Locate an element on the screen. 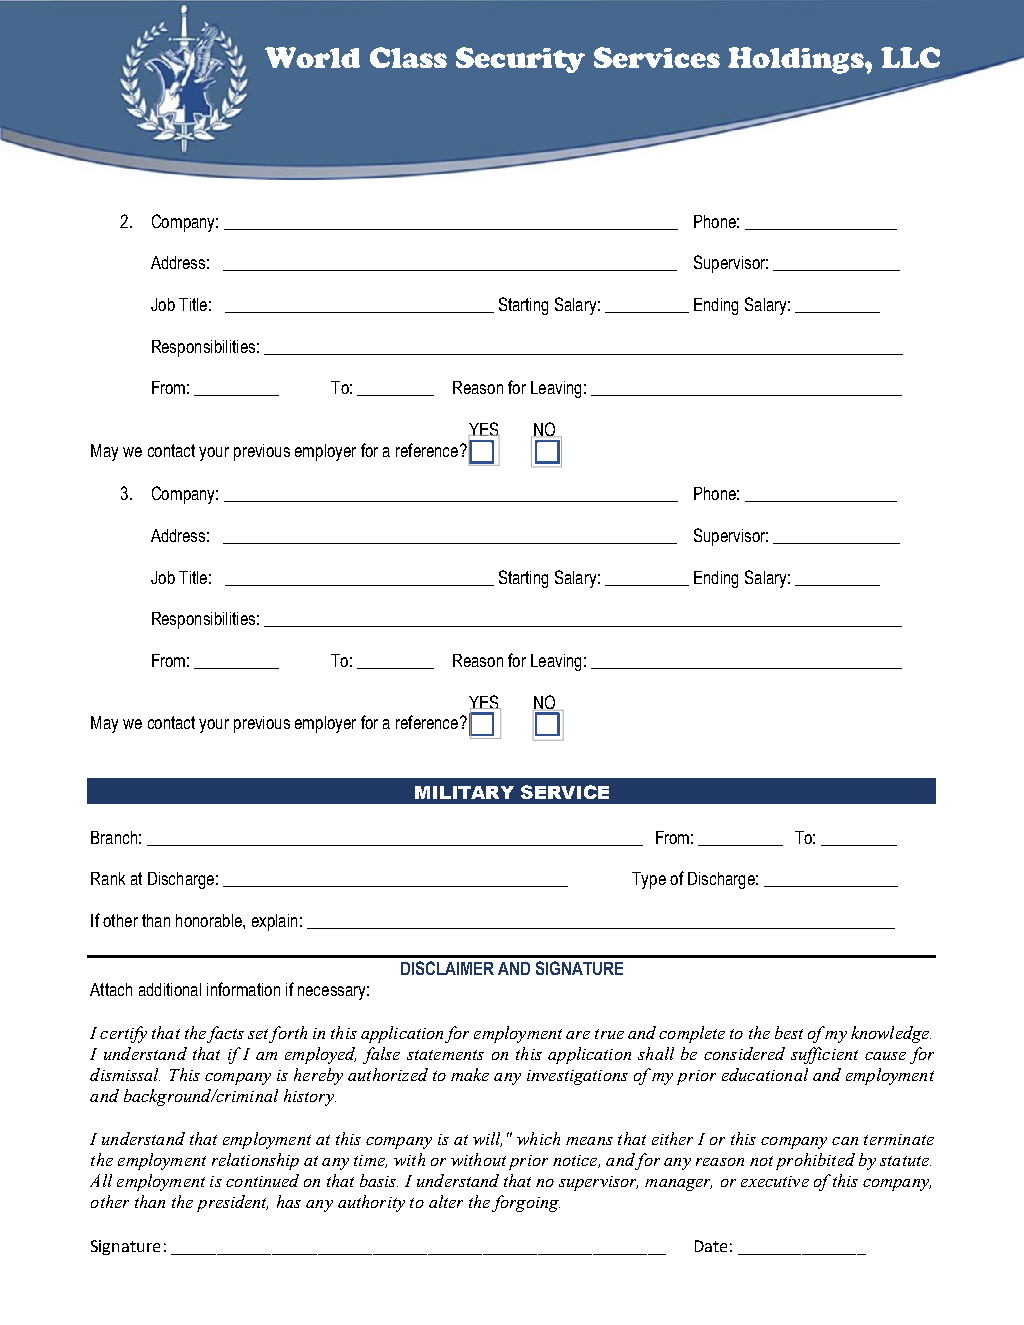  alter is located at coordinates (446, 1201).
